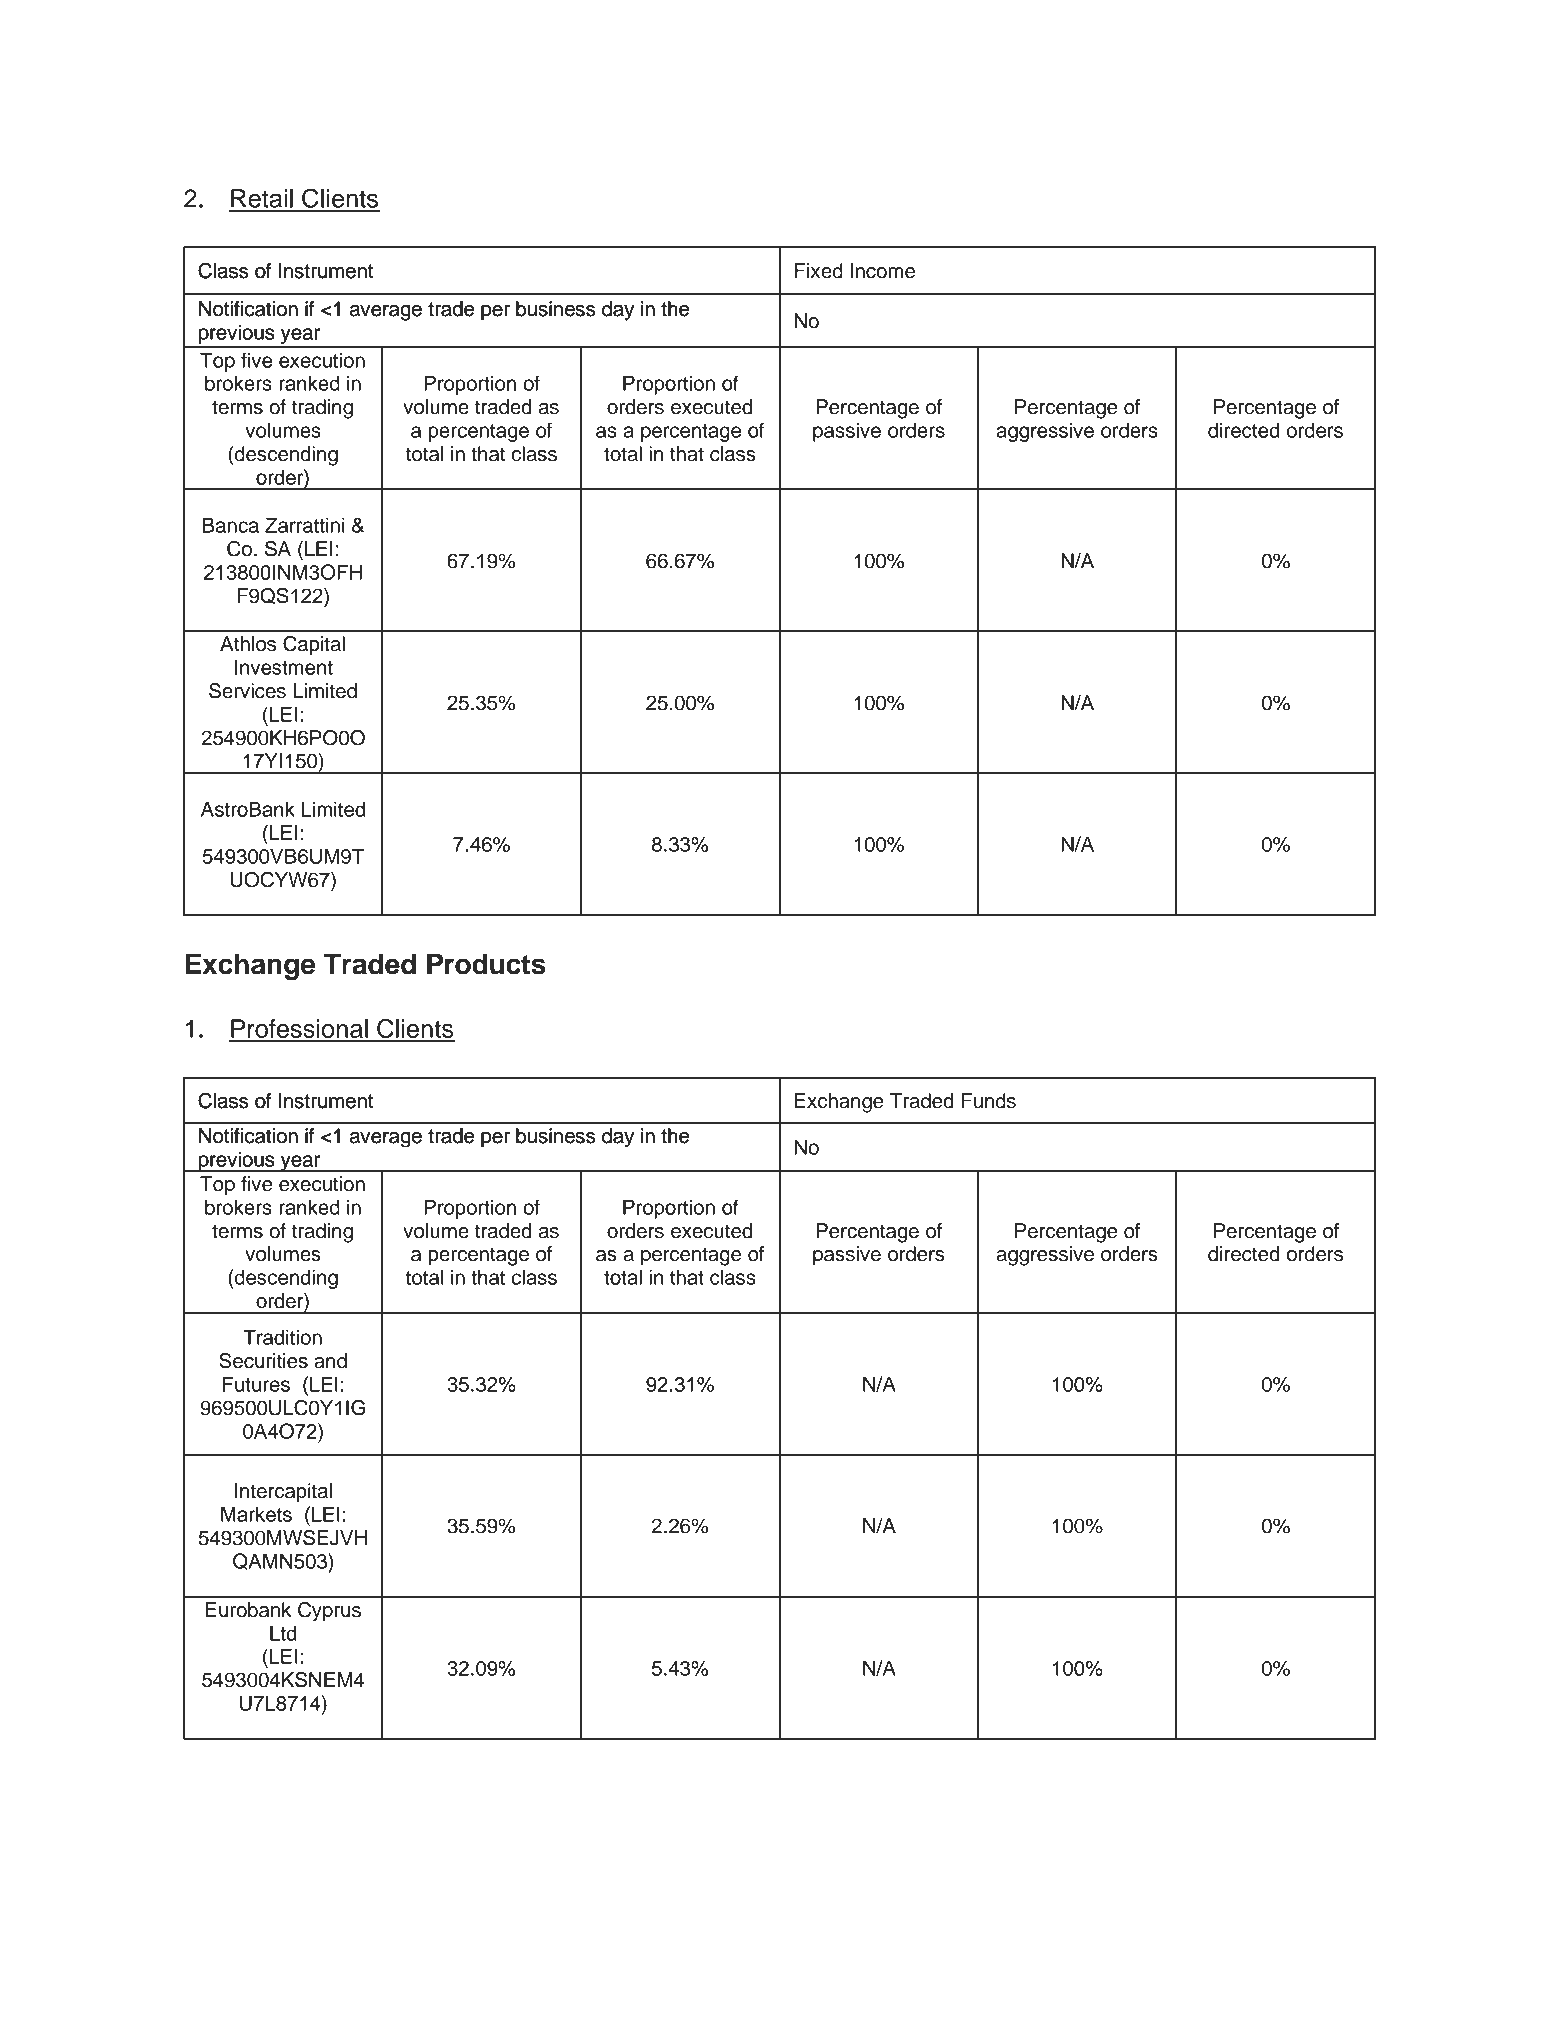 The height and width of the image is (2018, 1559). I want to click on Cyprus, so click(329, 1612).
